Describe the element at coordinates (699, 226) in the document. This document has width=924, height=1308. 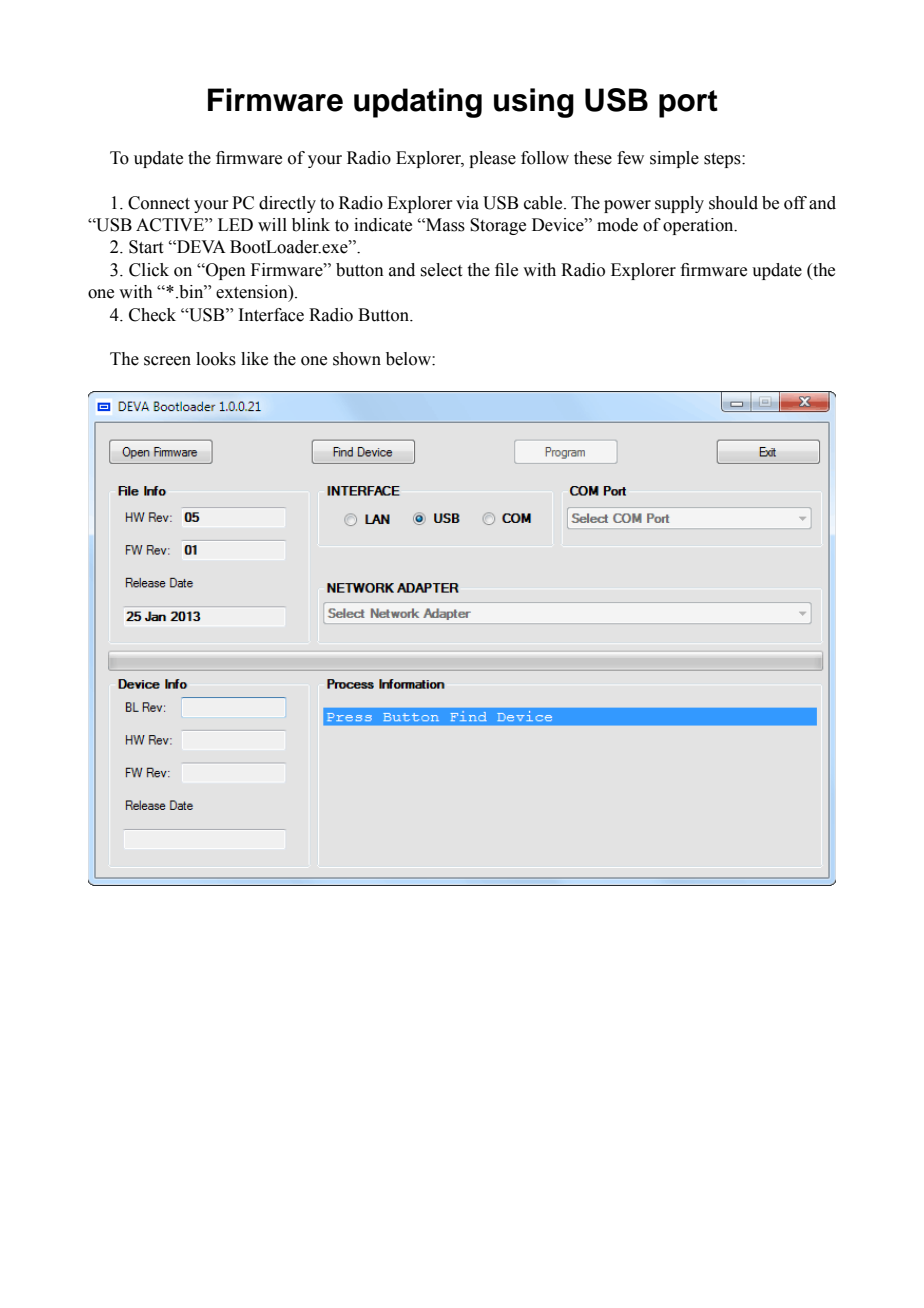
I see `operation` at that location.
